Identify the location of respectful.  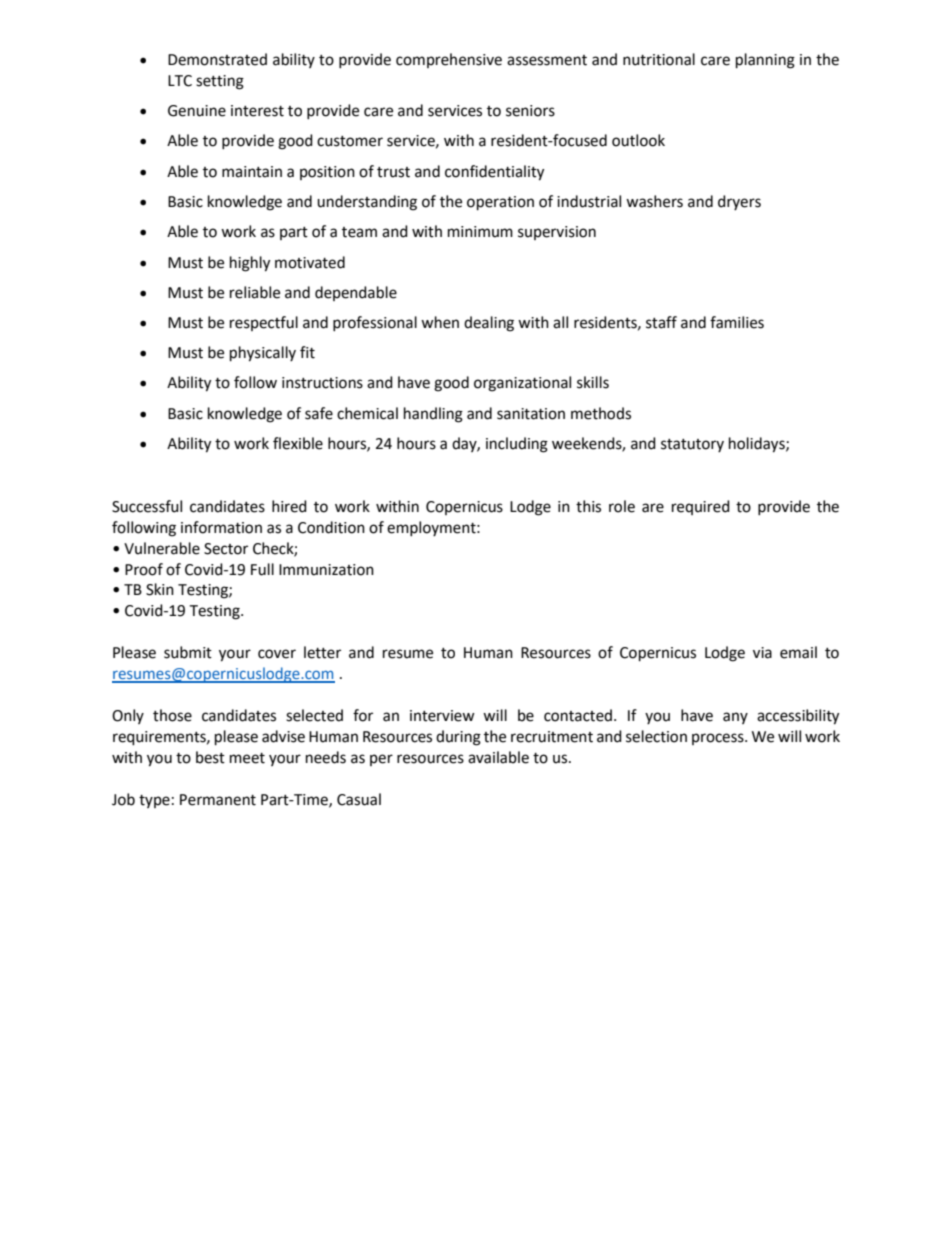
(264, 323).
